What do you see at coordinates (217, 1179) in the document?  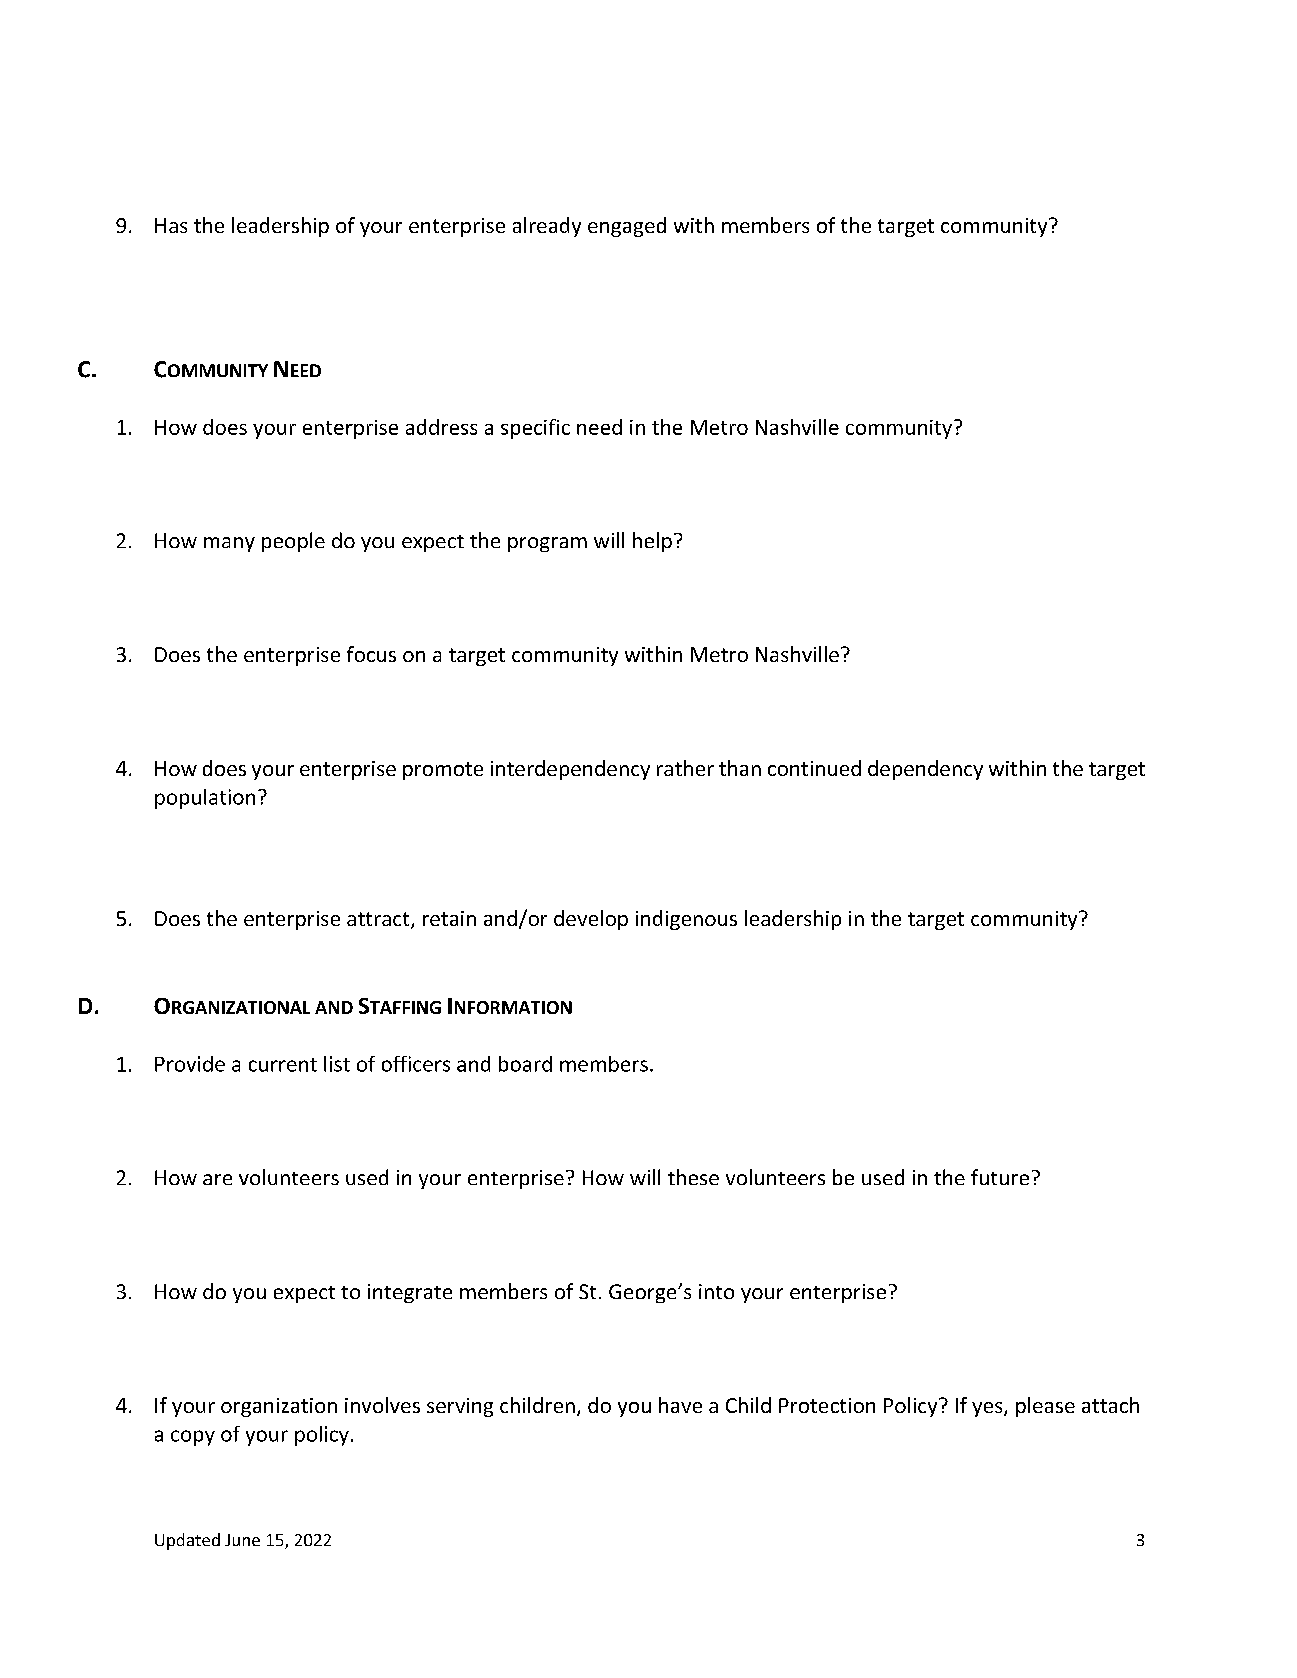 I see `are` at bounding box center [217, 1179].
